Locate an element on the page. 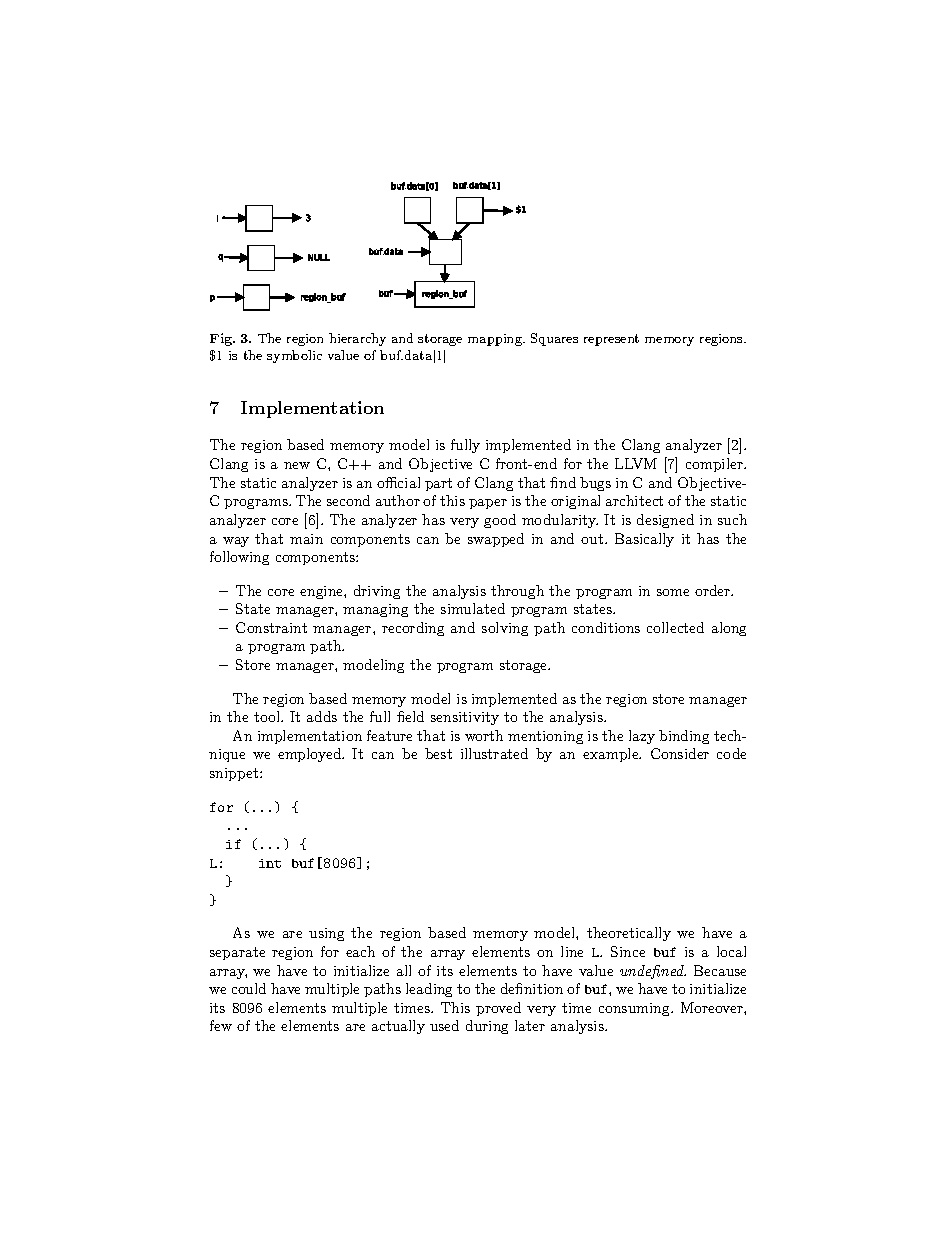 The height and width of the page is (1233, 952). symbolic is located at coordinates (294, 356).
